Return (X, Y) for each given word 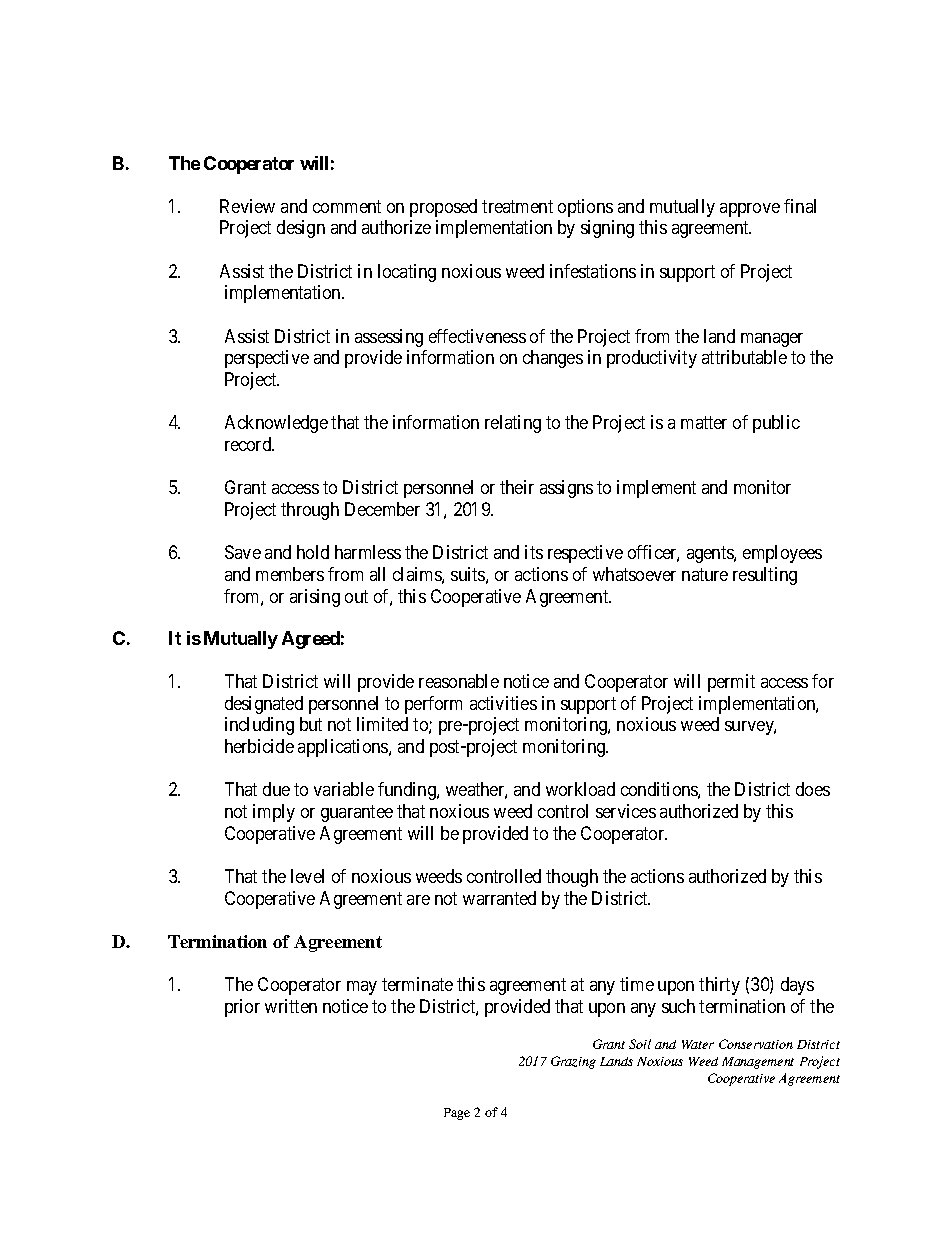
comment (347, 206)
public (776, 424)
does (813, 789)
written (291, 1006)
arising (315, 598)
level (307, 876)
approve (750, 210)
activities (503, 703)
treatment (517, 206)
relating (513, 424)
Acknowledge (276, 424)
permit (731, 683)
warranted (499, 898)
